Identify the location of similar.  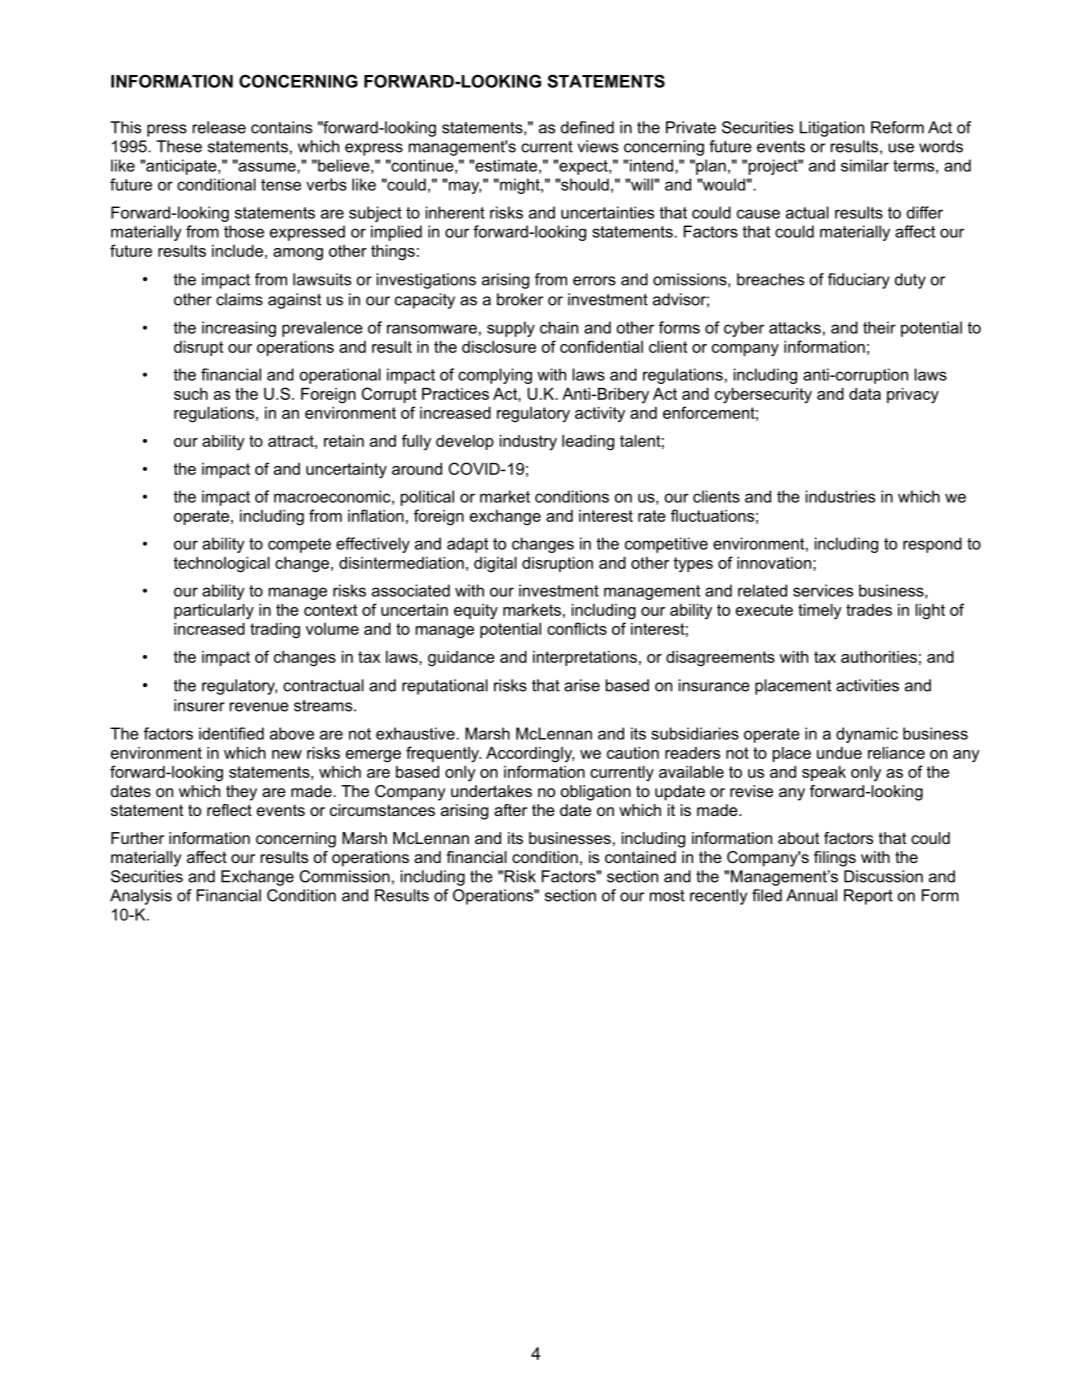
(865, 165).
